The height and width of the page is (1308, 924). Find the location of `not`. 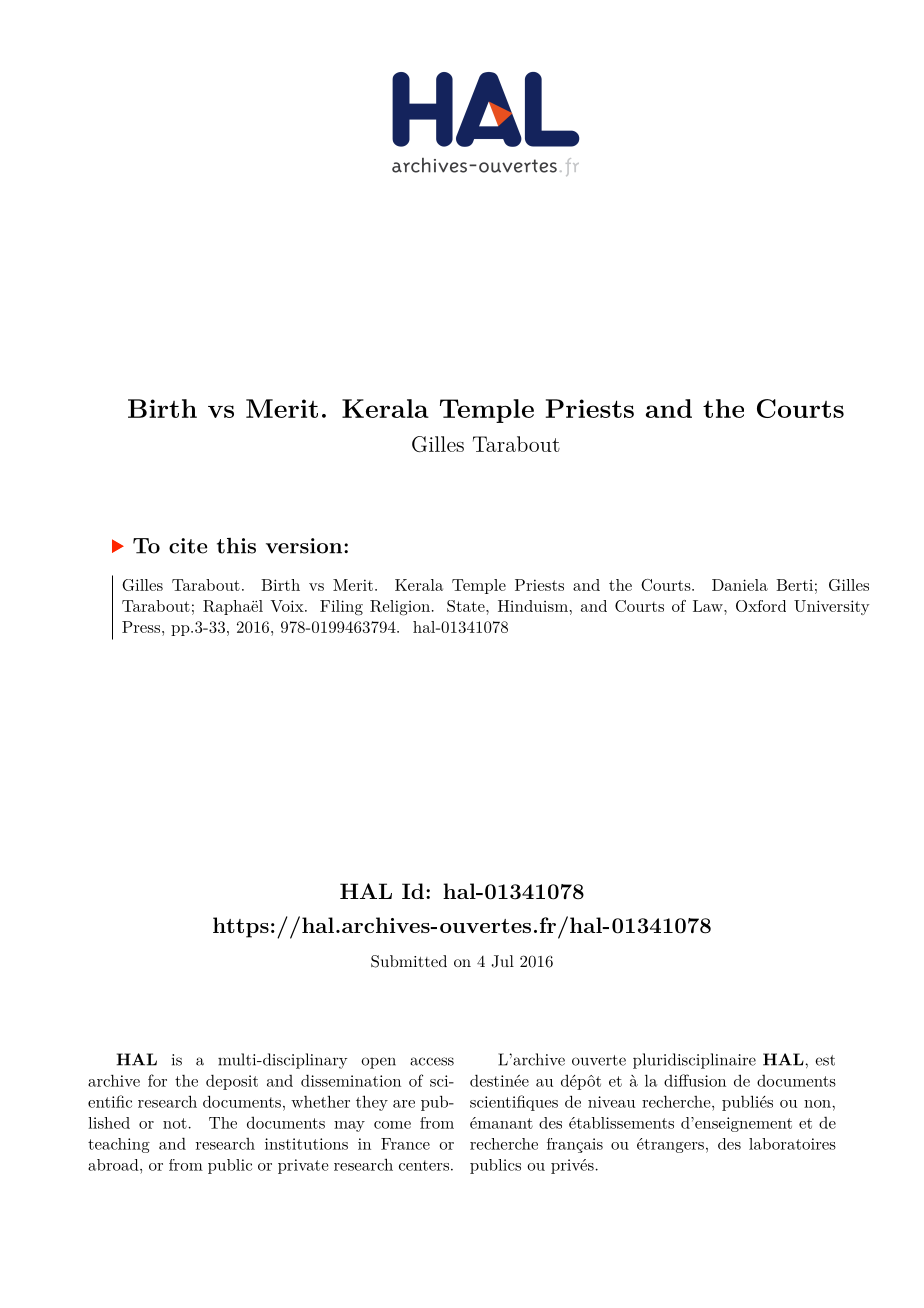

not is located at coordinates (175, 1123).
